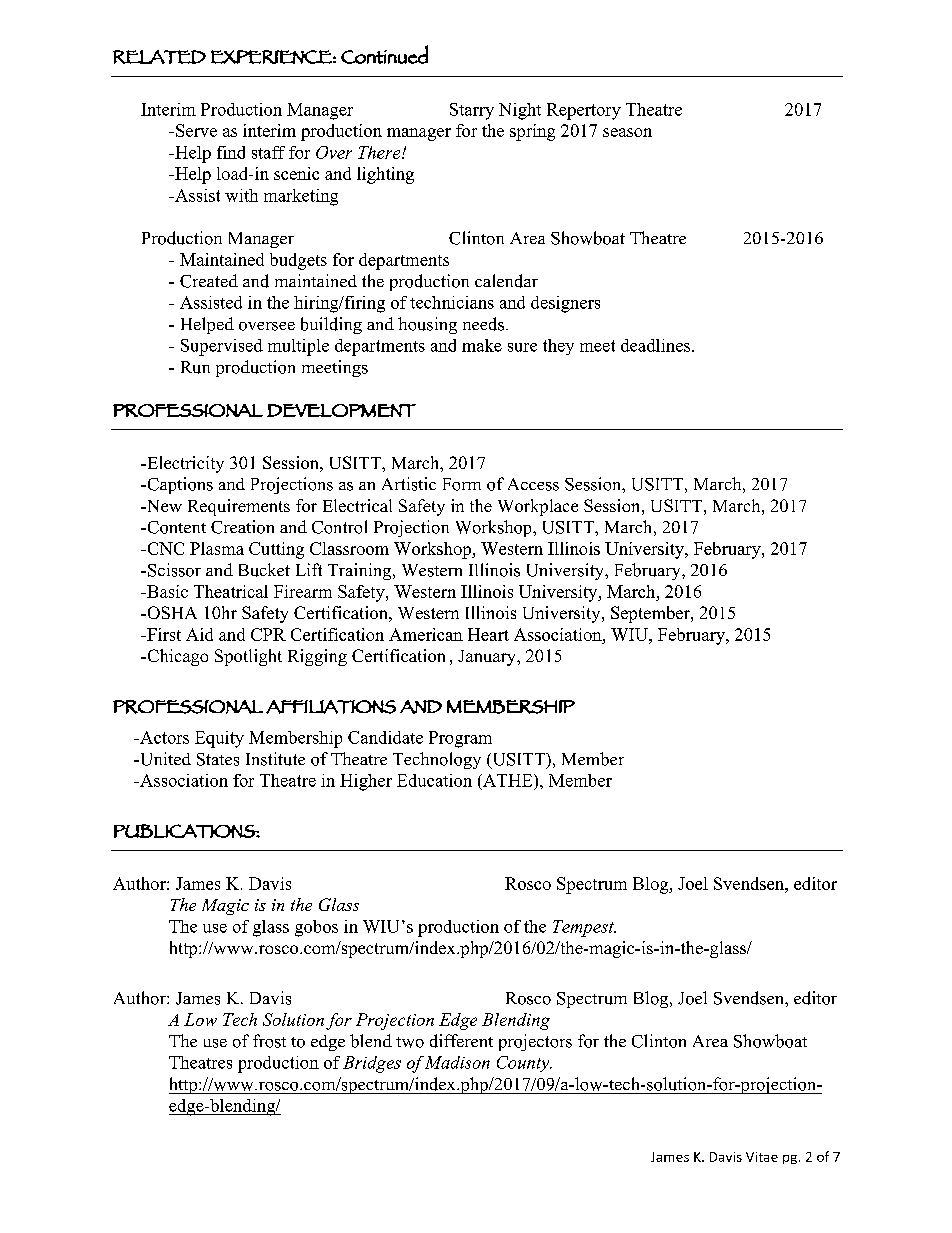 Image resolution: width=952 pixels, height=1233 pixels. I want to click on Vitae, so click(762, 1157).
